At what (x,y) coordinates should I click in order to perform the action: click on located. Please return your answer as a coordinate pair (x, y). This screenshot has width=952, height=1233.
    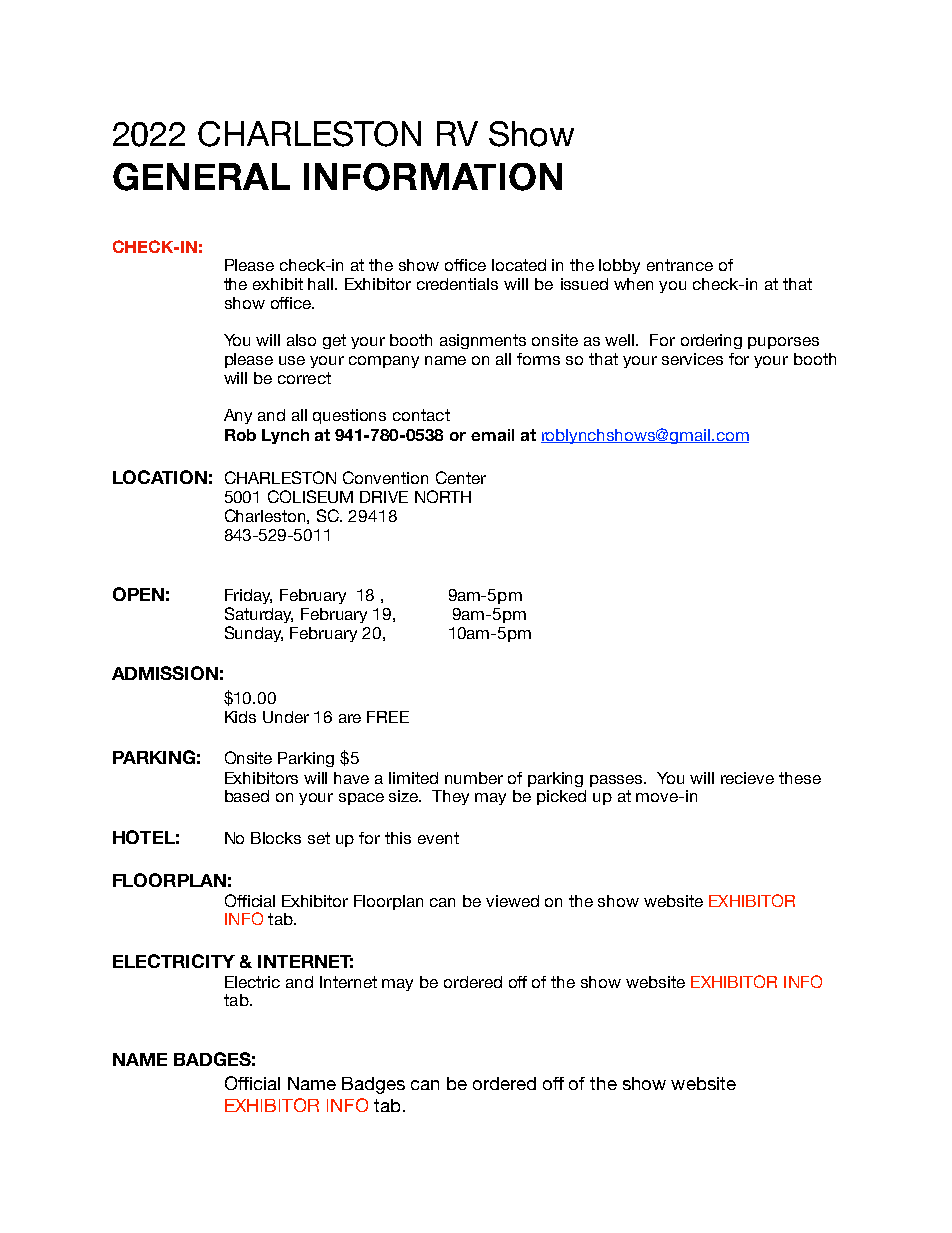
    Looking at the image, I should click on (519, 265).
